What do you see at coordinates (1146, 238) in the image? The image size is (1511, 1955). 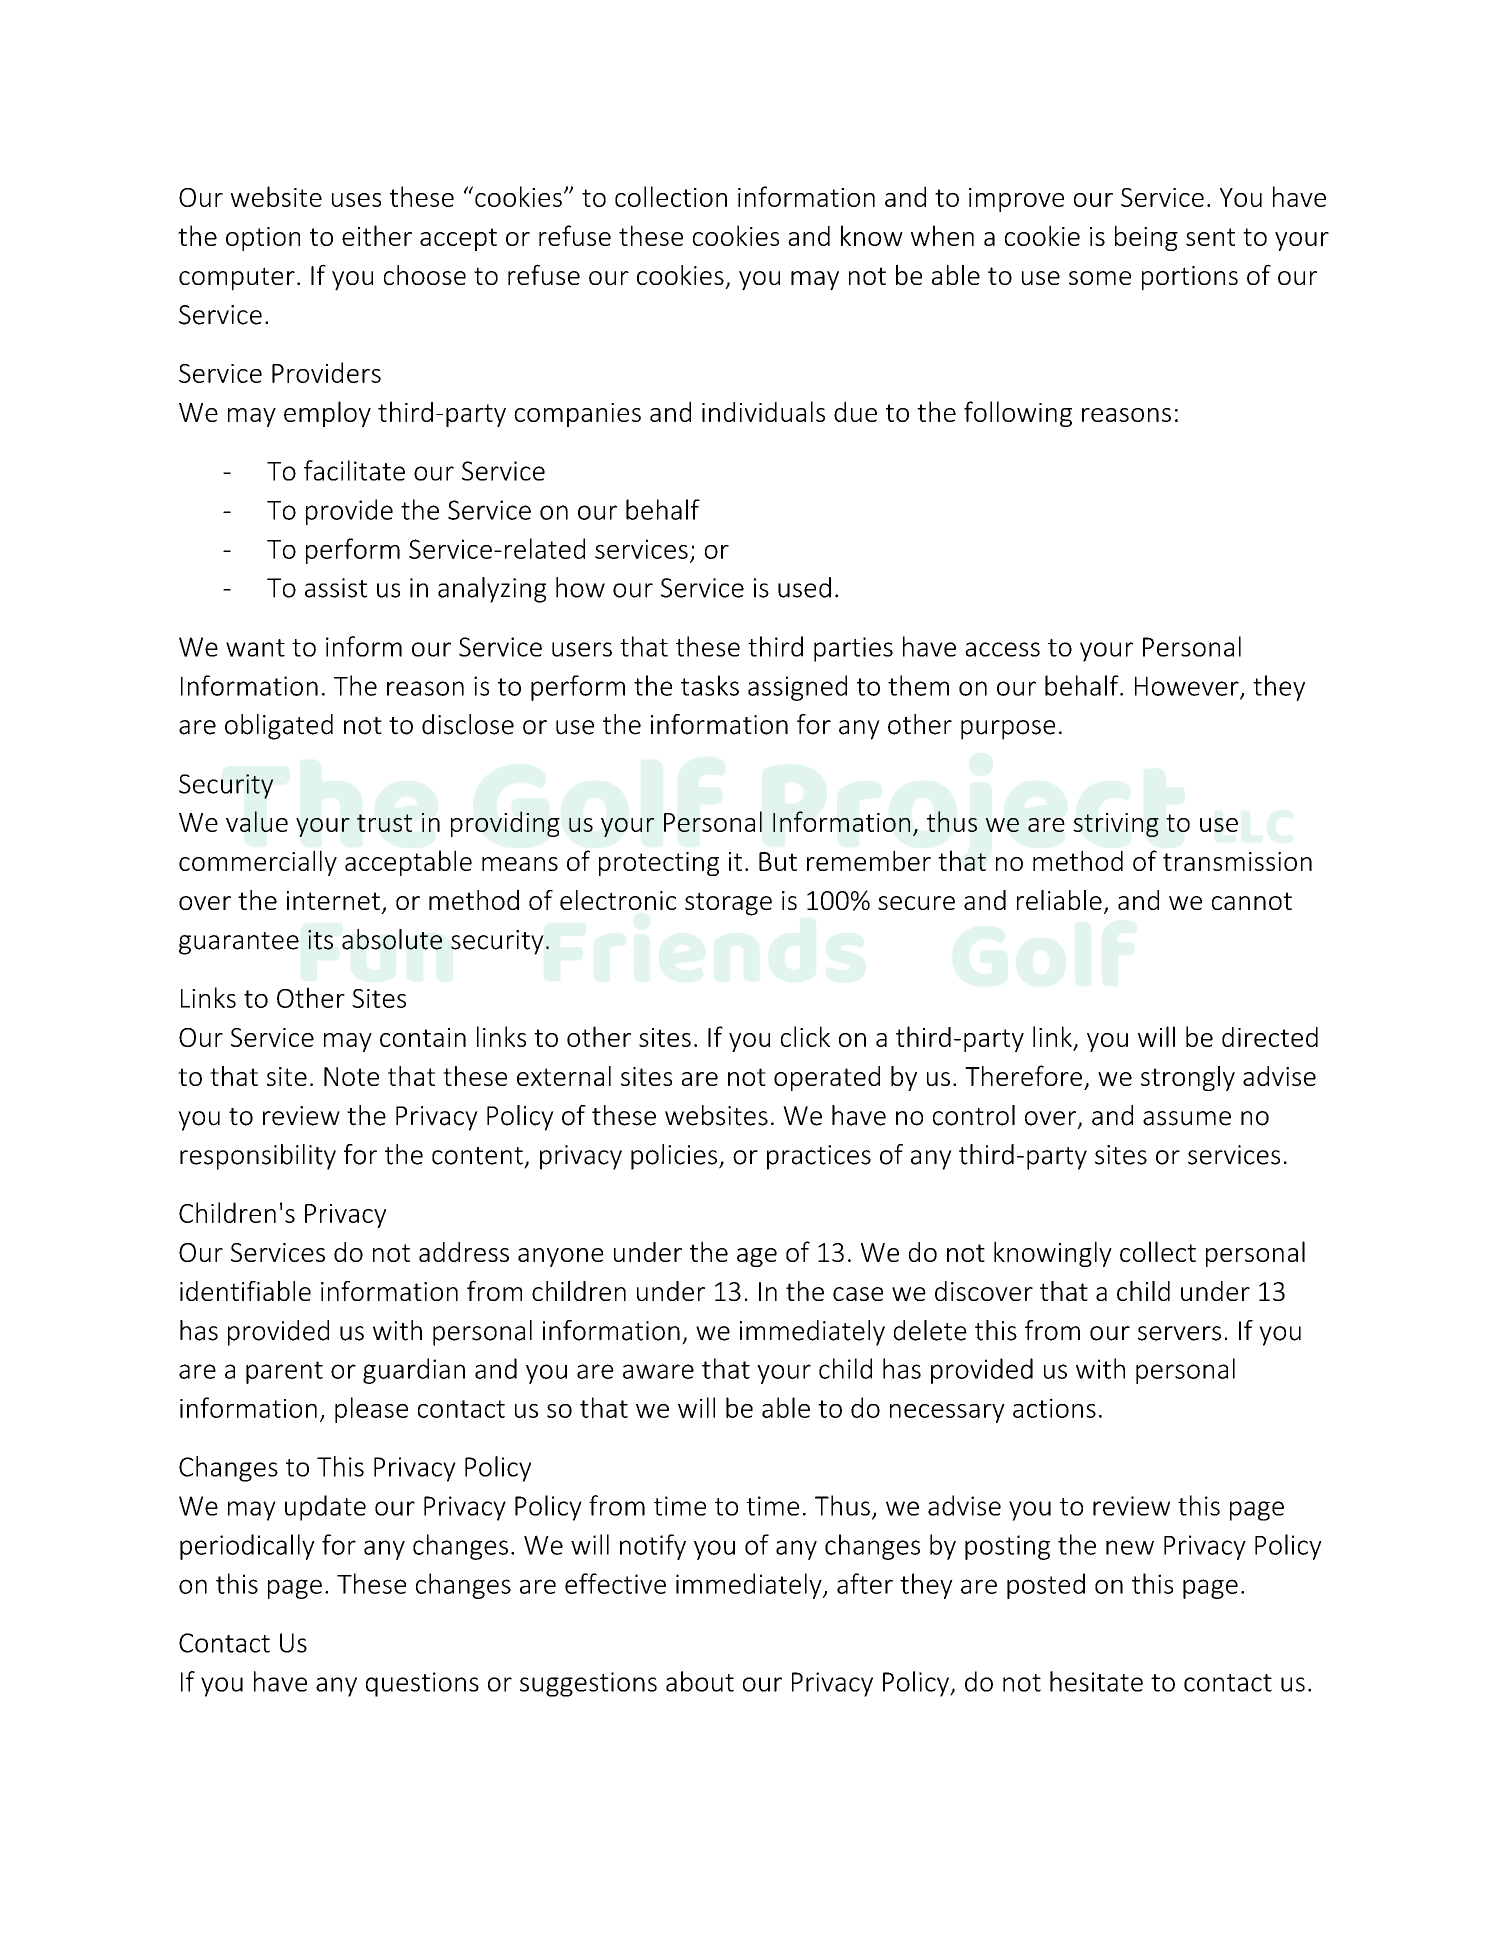 I see `being` at bounding box center [1146, 238].
